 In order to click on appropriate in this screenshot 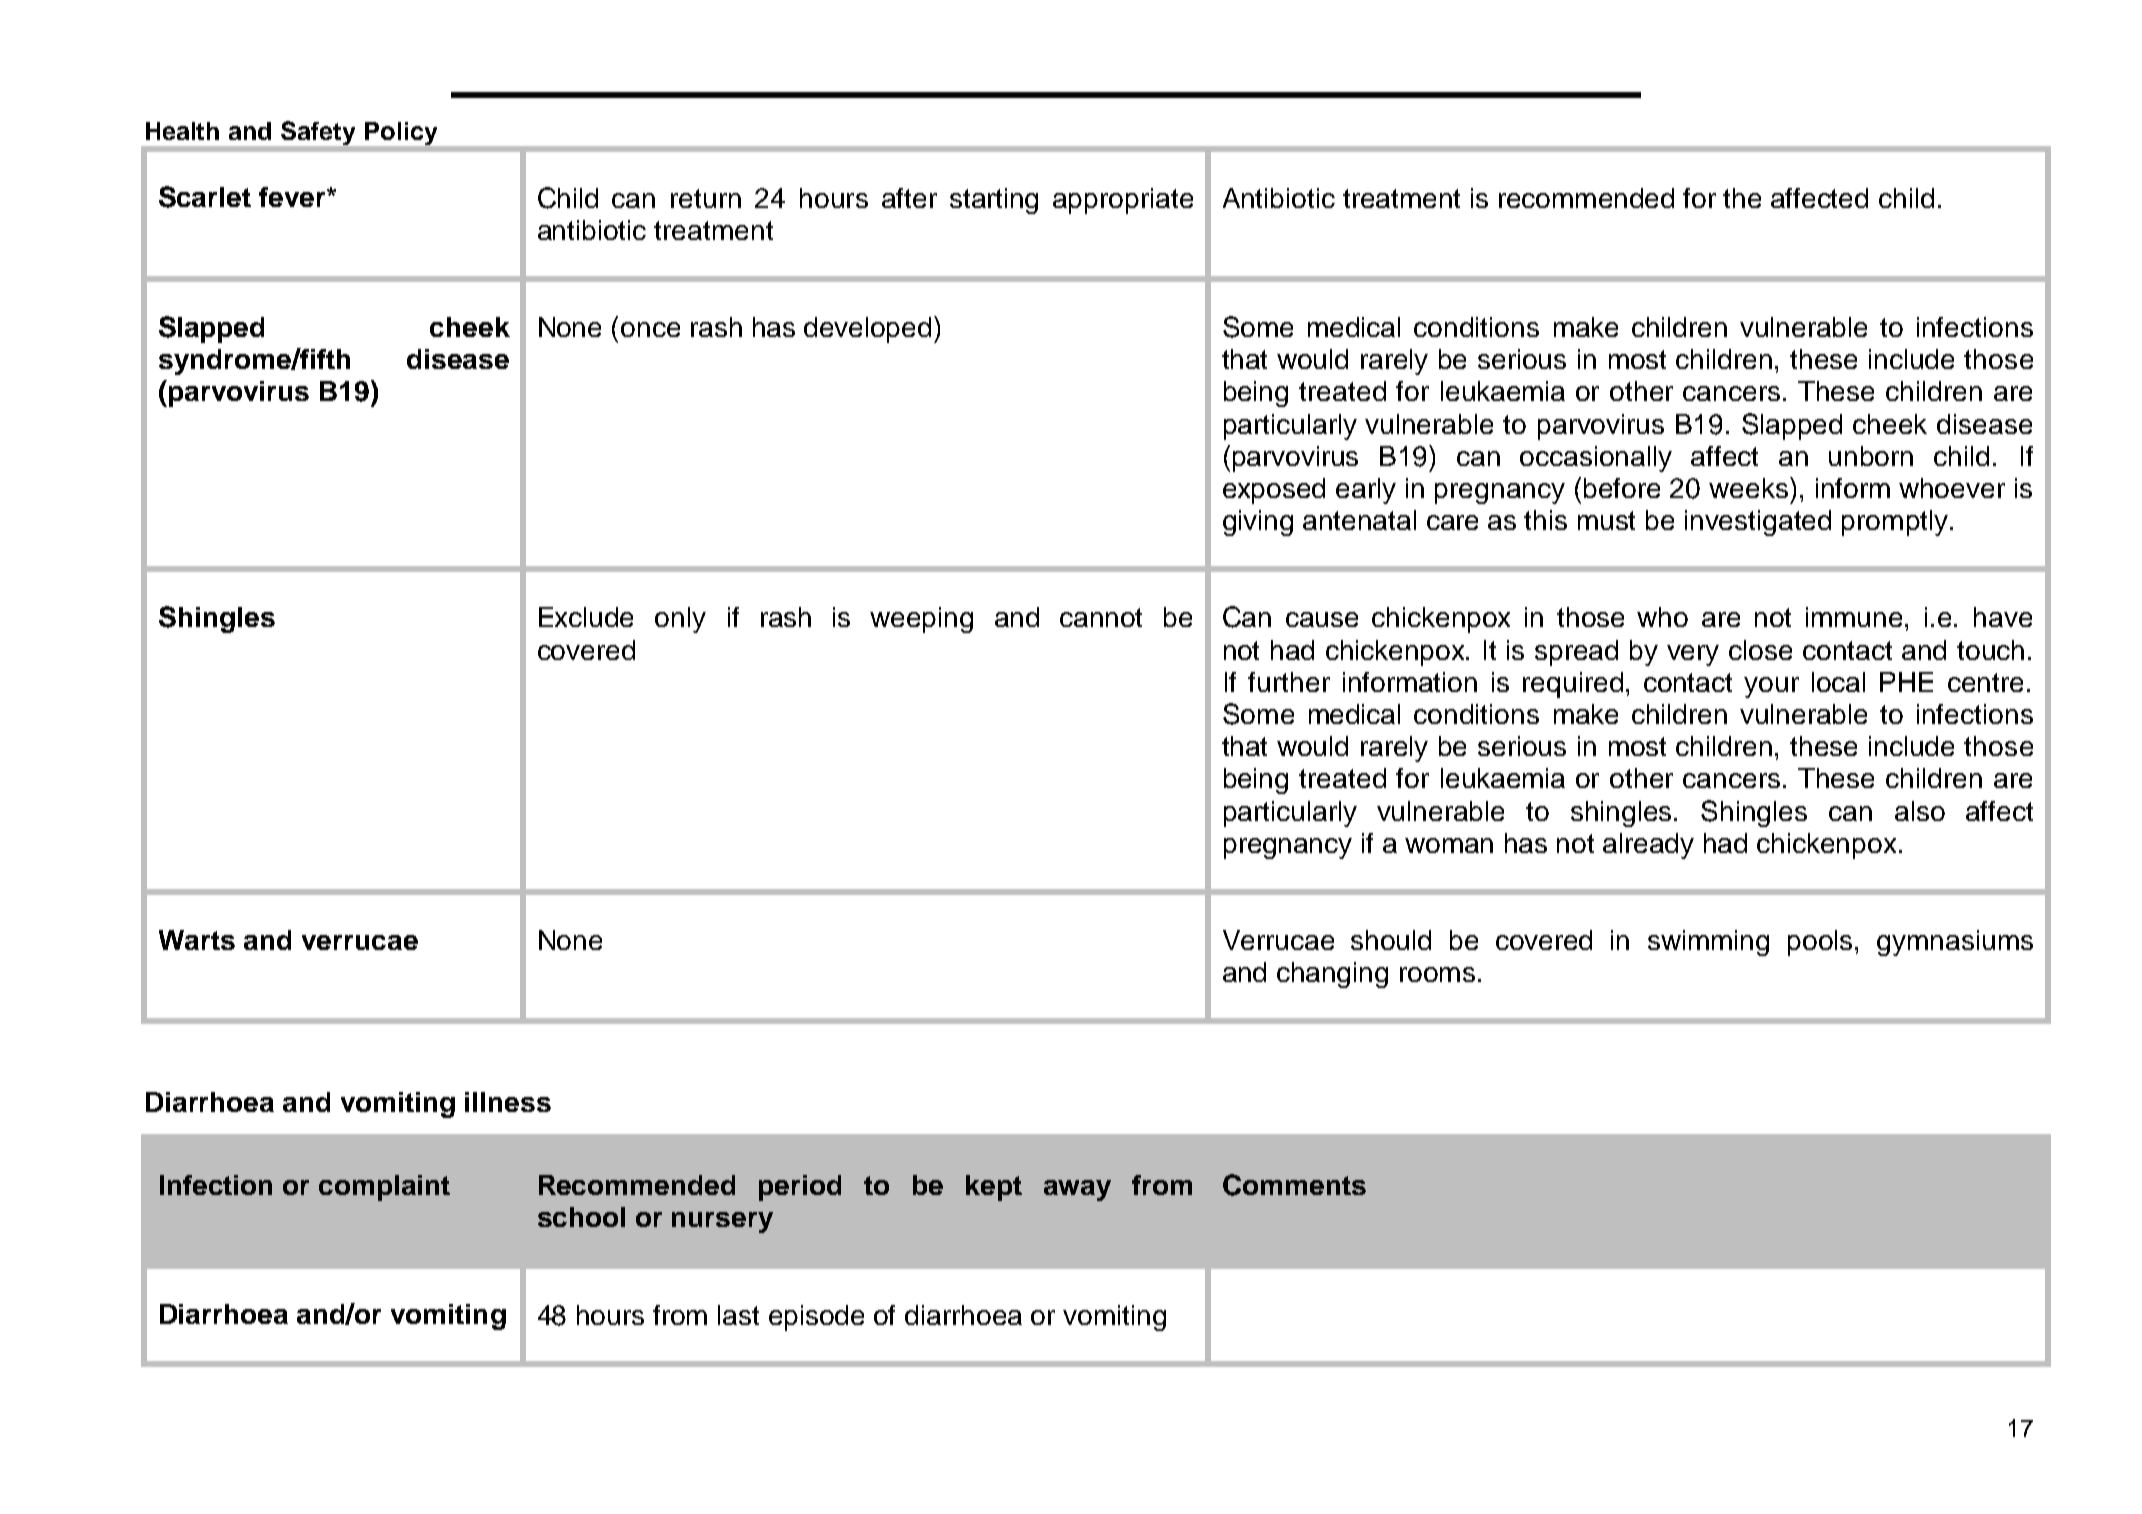, I will do `click(1123, 201)`.
